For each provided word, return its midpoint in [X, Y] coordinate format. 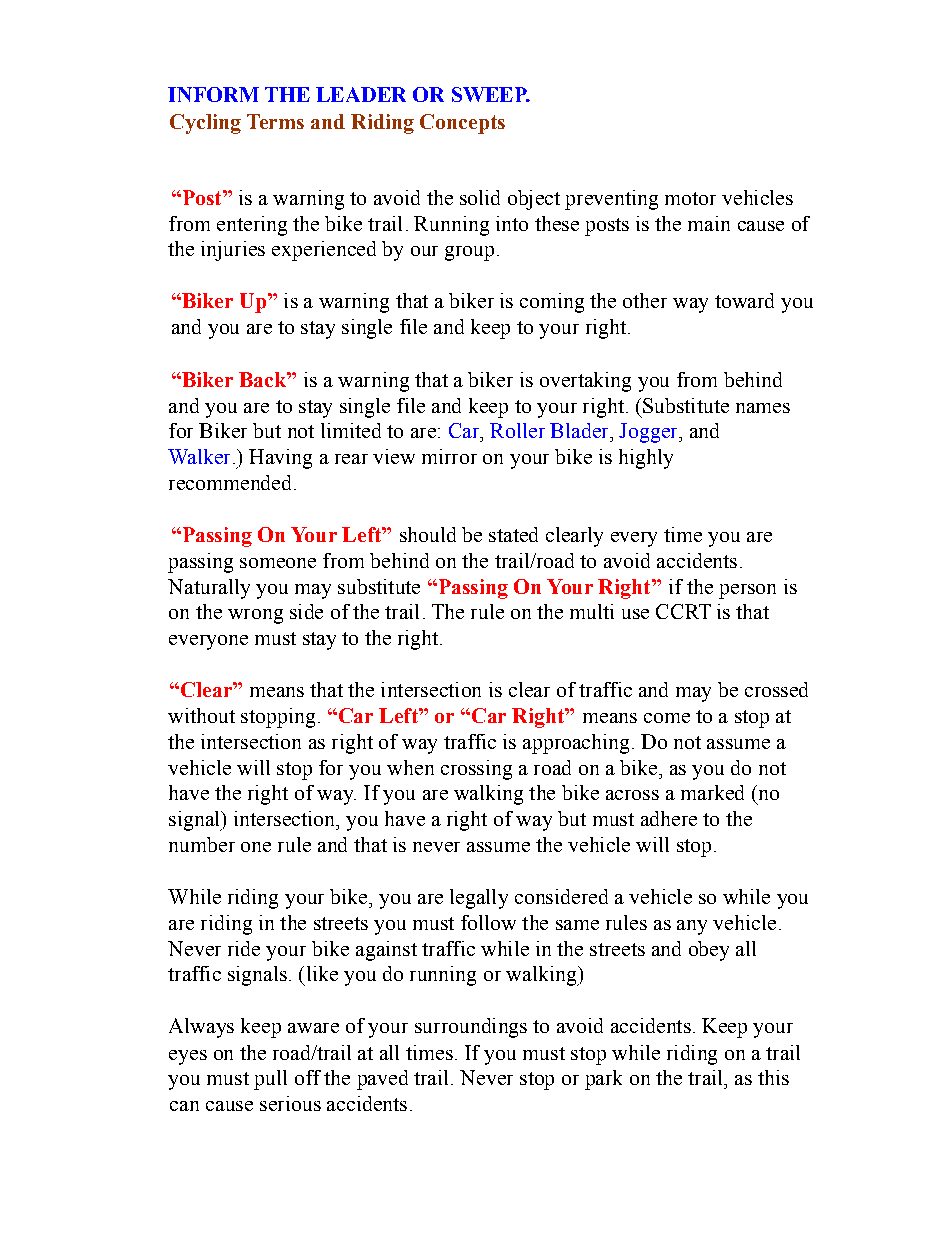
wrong [255, 616]
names [763, 408]
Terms [275, 121]
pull [270, 1080]
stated [513, 534]
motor [690, 198]
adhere [669, 818]
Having [280, 459]
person [747, 591]
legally [479, 899]
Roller [517, 430]
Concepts [462, 124]
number [202, 844]
